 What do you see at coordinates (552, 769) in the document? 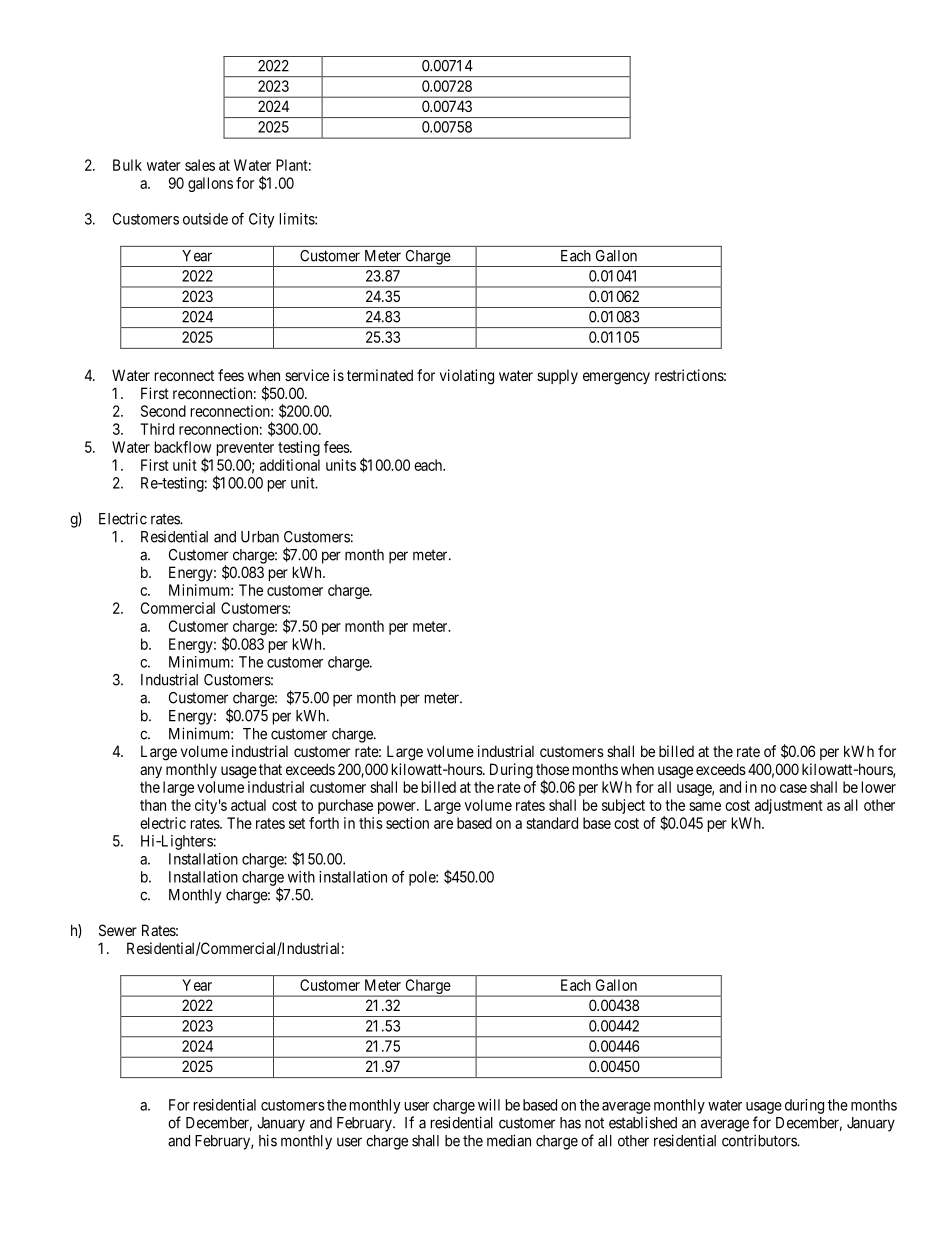
I see `those` at bounding box center [552, 769].
